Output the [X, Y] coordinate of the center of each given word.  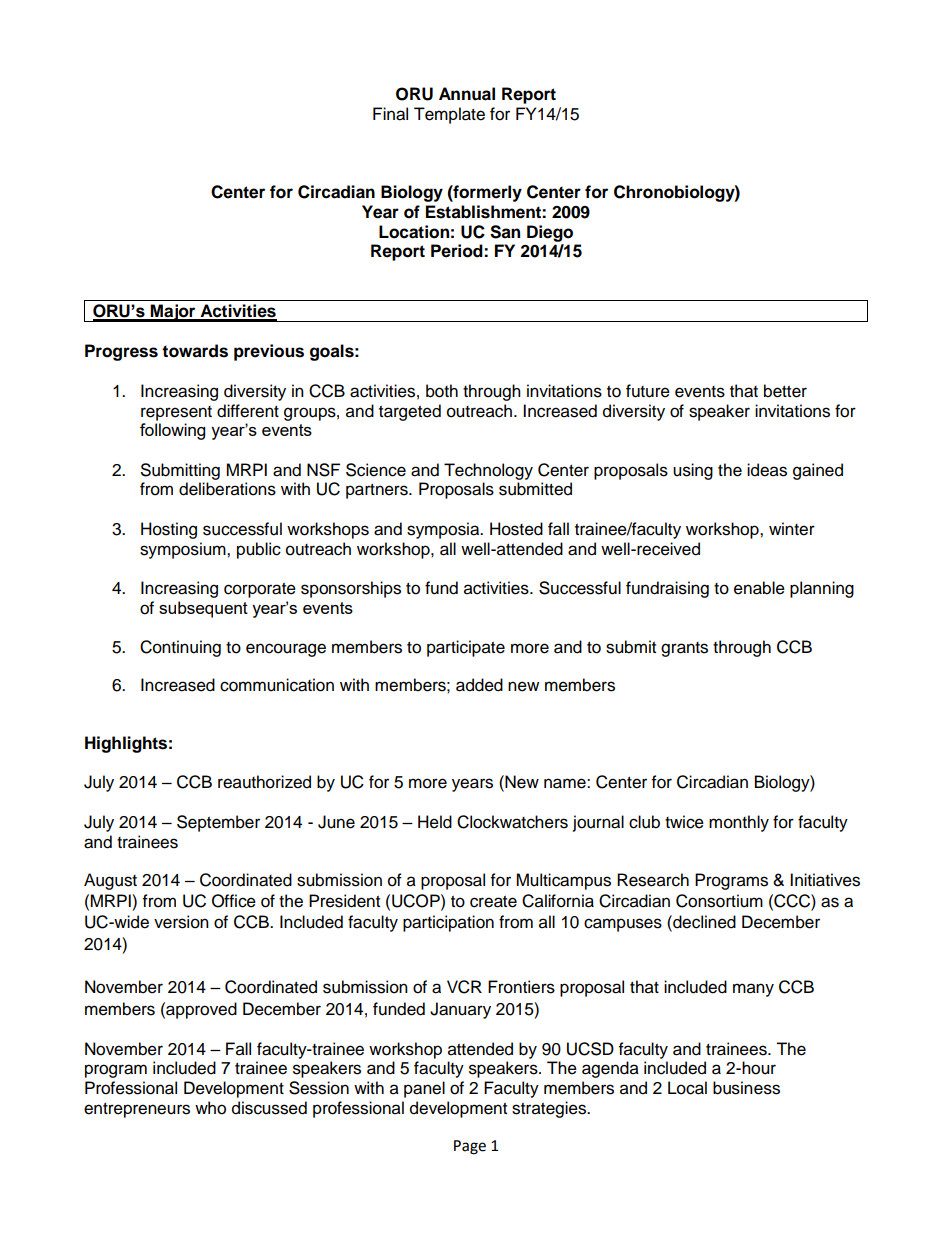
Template [449, 115]
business [746, 1088]
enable [759, 588]
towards [195, 351]
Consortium [719, 901]
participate [466, 648]
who [210, 1108]
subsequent [203, 609]
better [785, 391]
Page [470, 1147]
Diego [550, 233]
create [493, 902]
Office [234, 901]
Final [390, 114]
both [442, 391]
